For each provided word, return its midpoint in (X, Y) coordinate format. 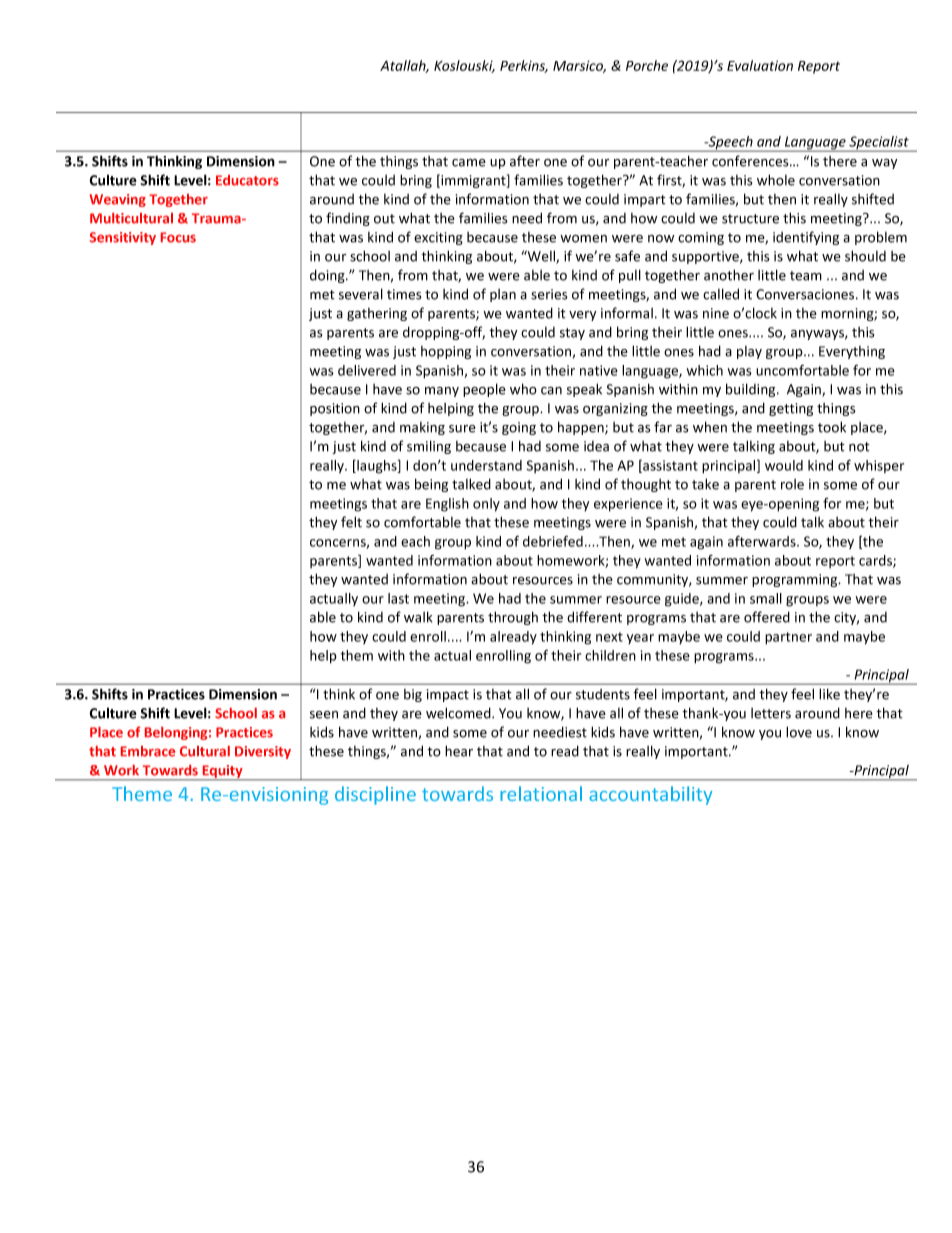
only (486, 505)
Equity (223, 773)
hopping (446, 352)
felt (351, 522)
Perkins (524, 66)
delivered (367, 370)
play (749, 352)
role (792, 484)
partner (788, 638)
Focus (178, 237)
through (513, 618)
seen (324, 715)
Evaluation (760, 65)
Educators (247, 180)
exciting (438, 238)
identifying (806, 238)
